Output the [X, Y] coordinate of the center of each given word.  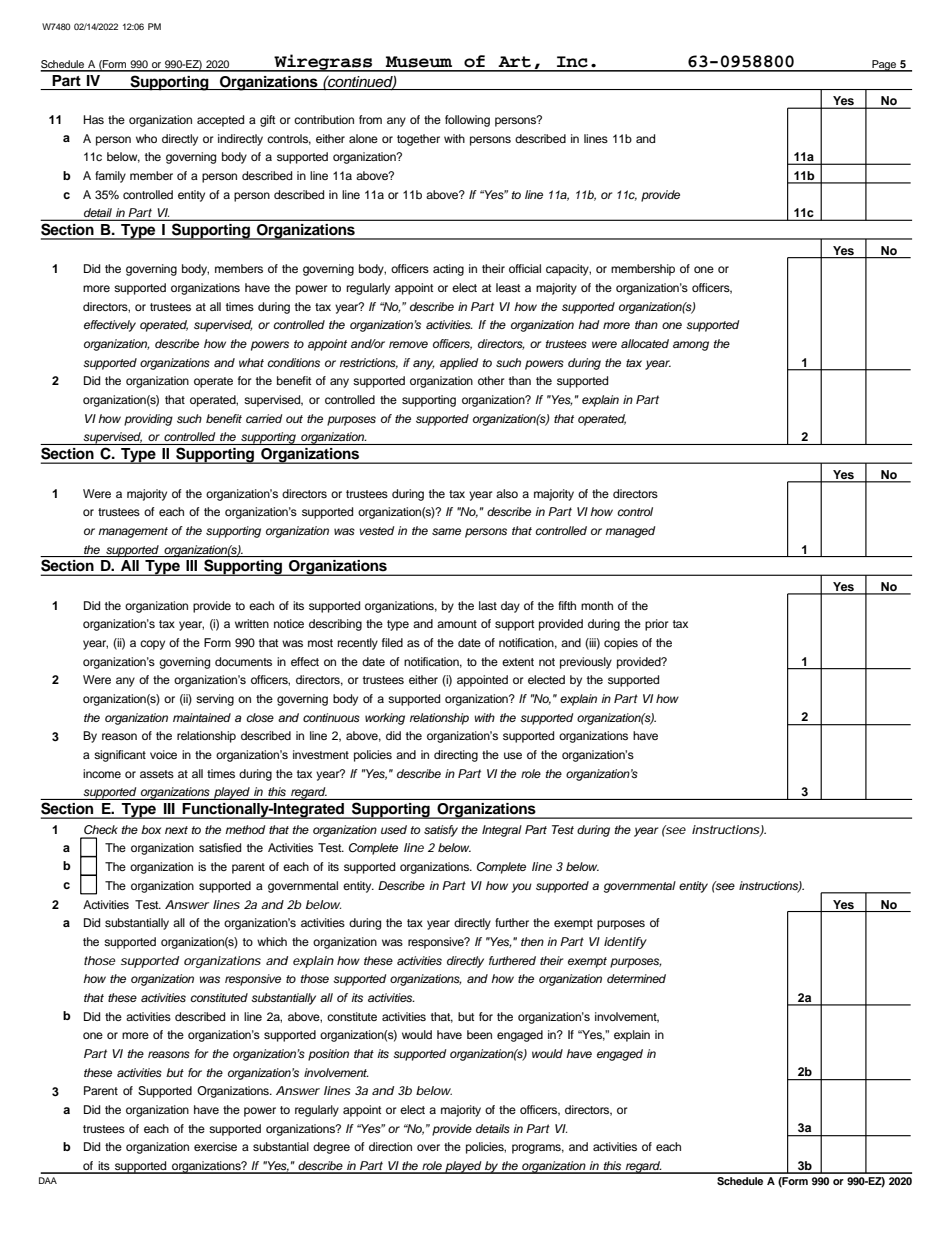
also [507, 493]
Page [884, 66]
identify [625, 943]
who [146, 138]
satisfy [441, 831]
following [467, 121]
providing [148, 420]
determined [636, 978]
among [691, 346]
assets [157, 774]
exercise [215, 1146]
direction [390, 1146]
